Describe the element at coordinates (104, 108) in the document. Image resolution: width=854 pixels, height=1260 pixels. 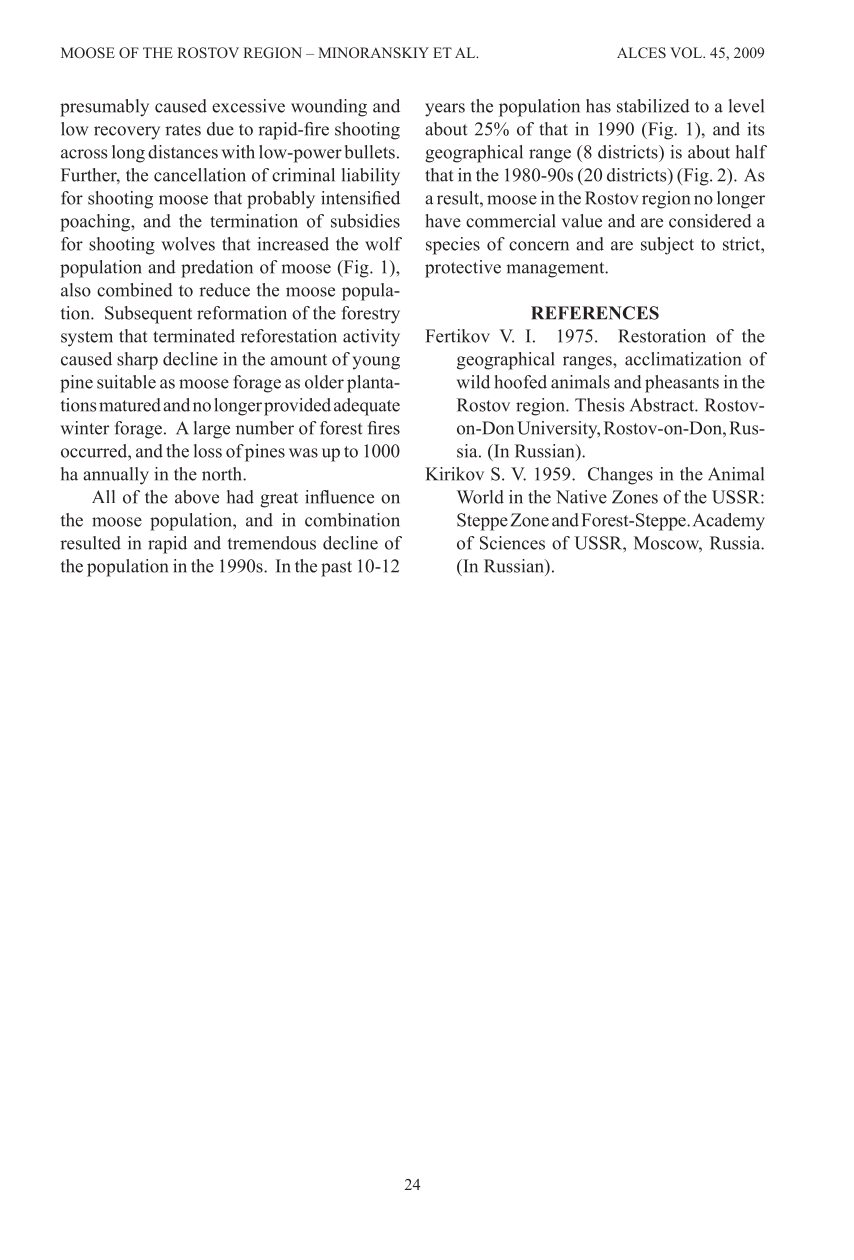
I see `presumably` at that location.
